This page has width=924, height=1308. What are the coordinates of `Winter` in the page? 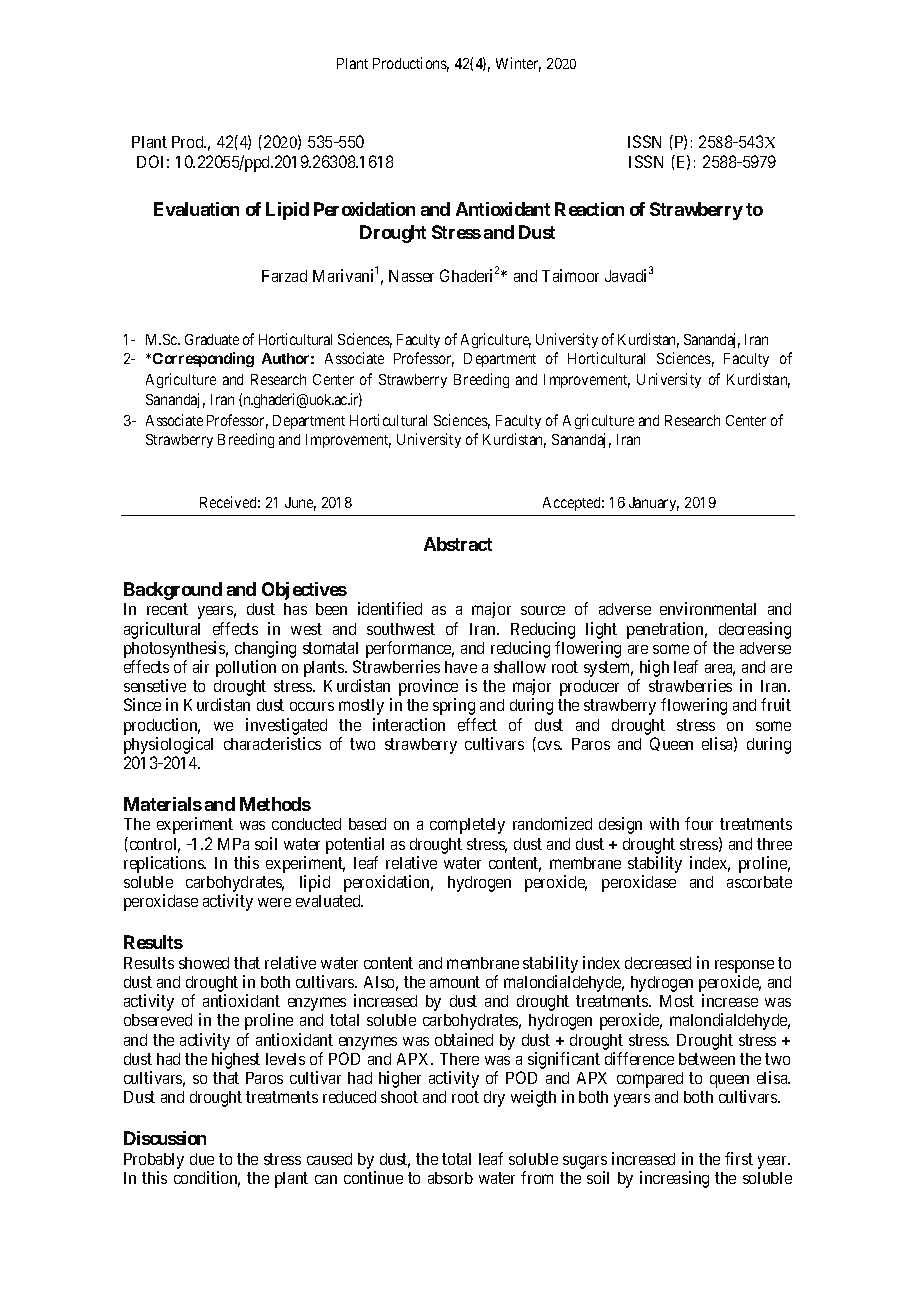 It's located at (518, 64).
